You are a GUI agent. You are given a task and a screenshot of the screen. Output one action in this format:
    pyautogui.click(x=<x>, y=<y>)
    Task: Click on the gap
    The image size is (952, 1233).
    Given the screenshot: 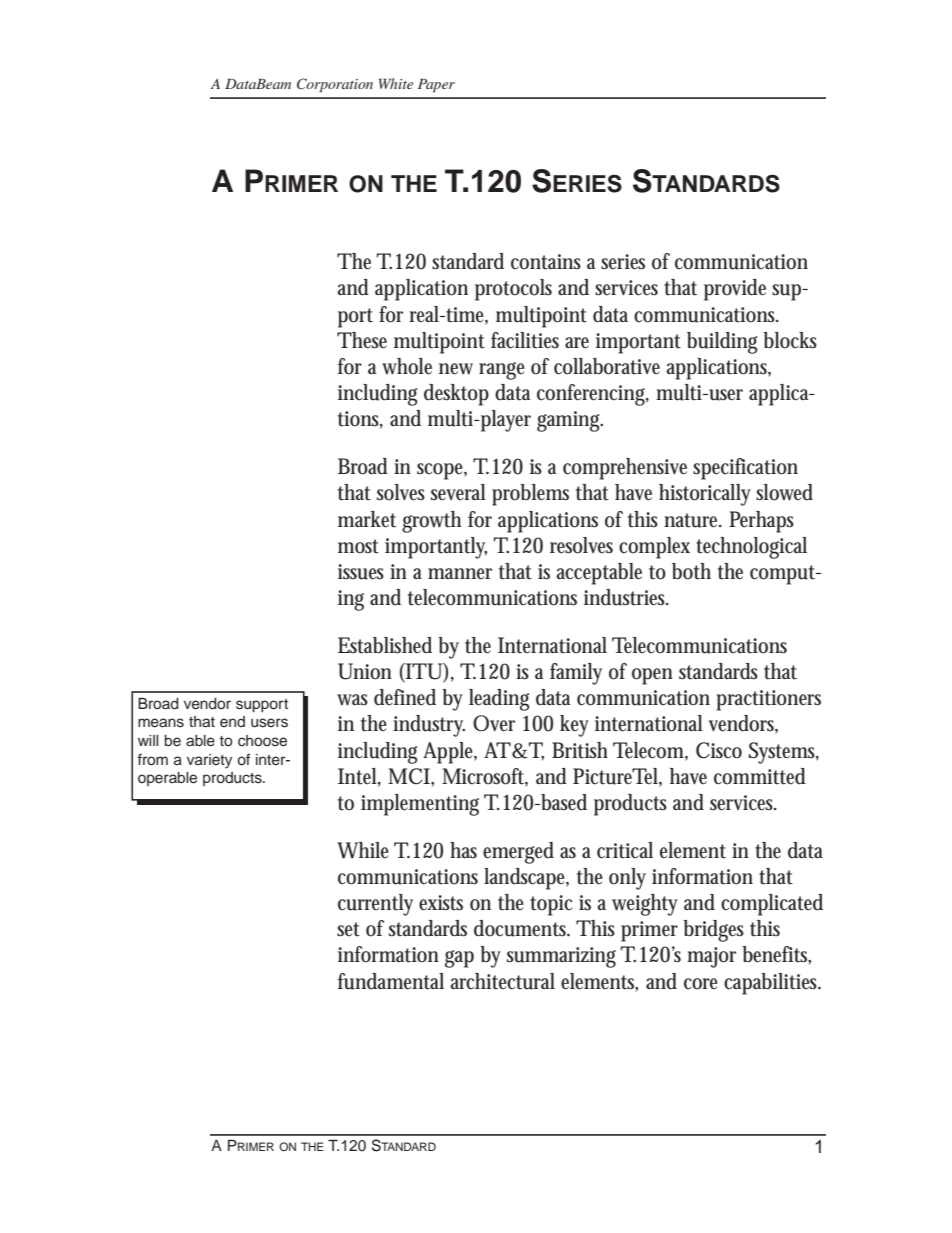 What is the action you would take?
    pyautogui.click(x=459, y=959)
